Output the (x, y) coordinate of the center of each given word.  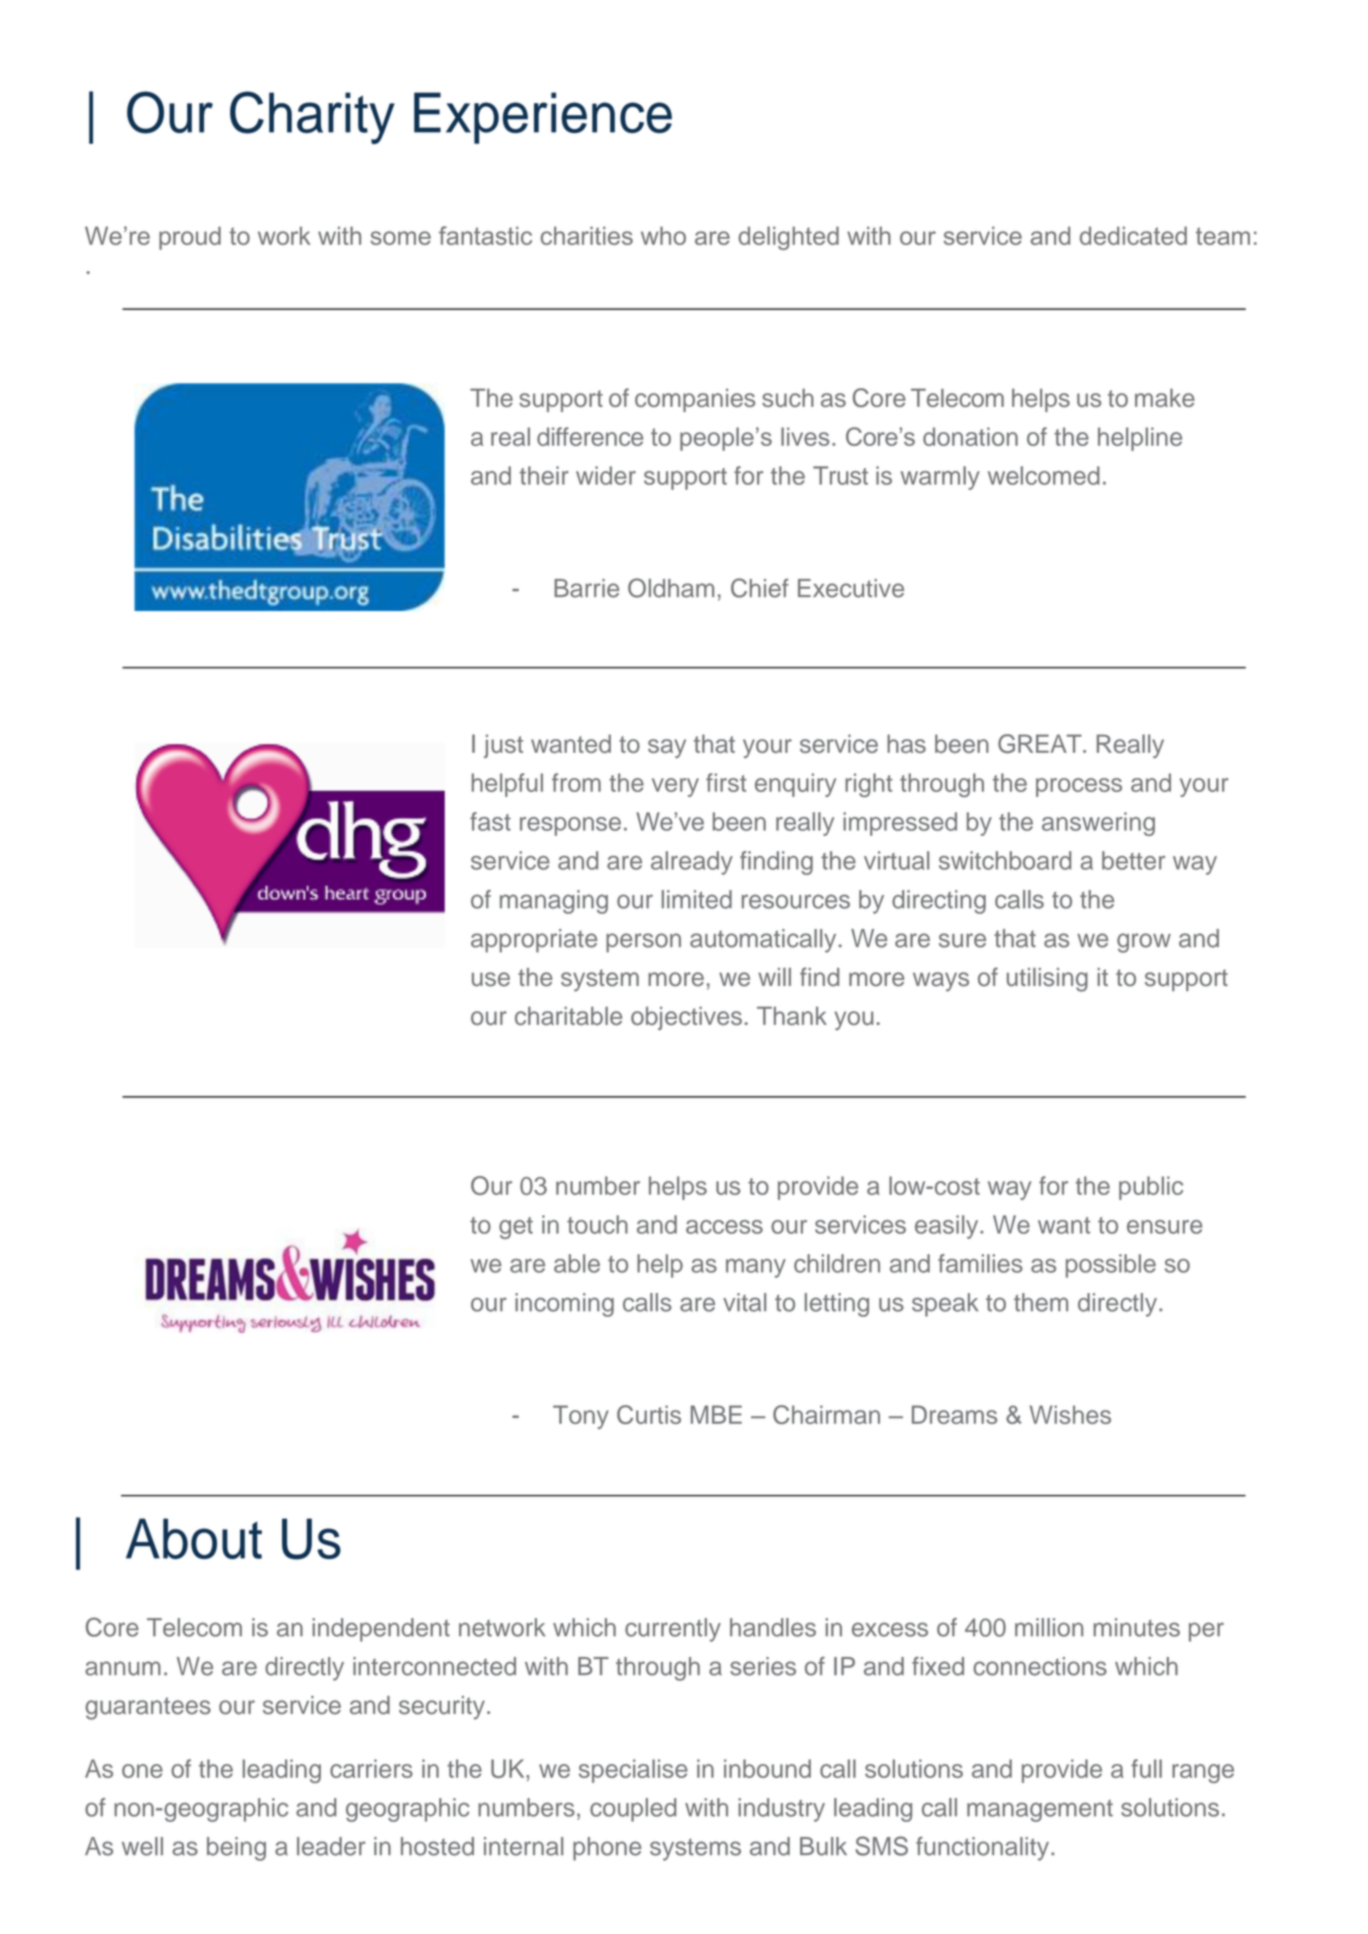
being (236, 1849)
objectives (686, 1018)
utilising (1047, 980)
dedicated (1133, 235)
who (663, 235)
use (491, 979)
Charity (312, 117)
